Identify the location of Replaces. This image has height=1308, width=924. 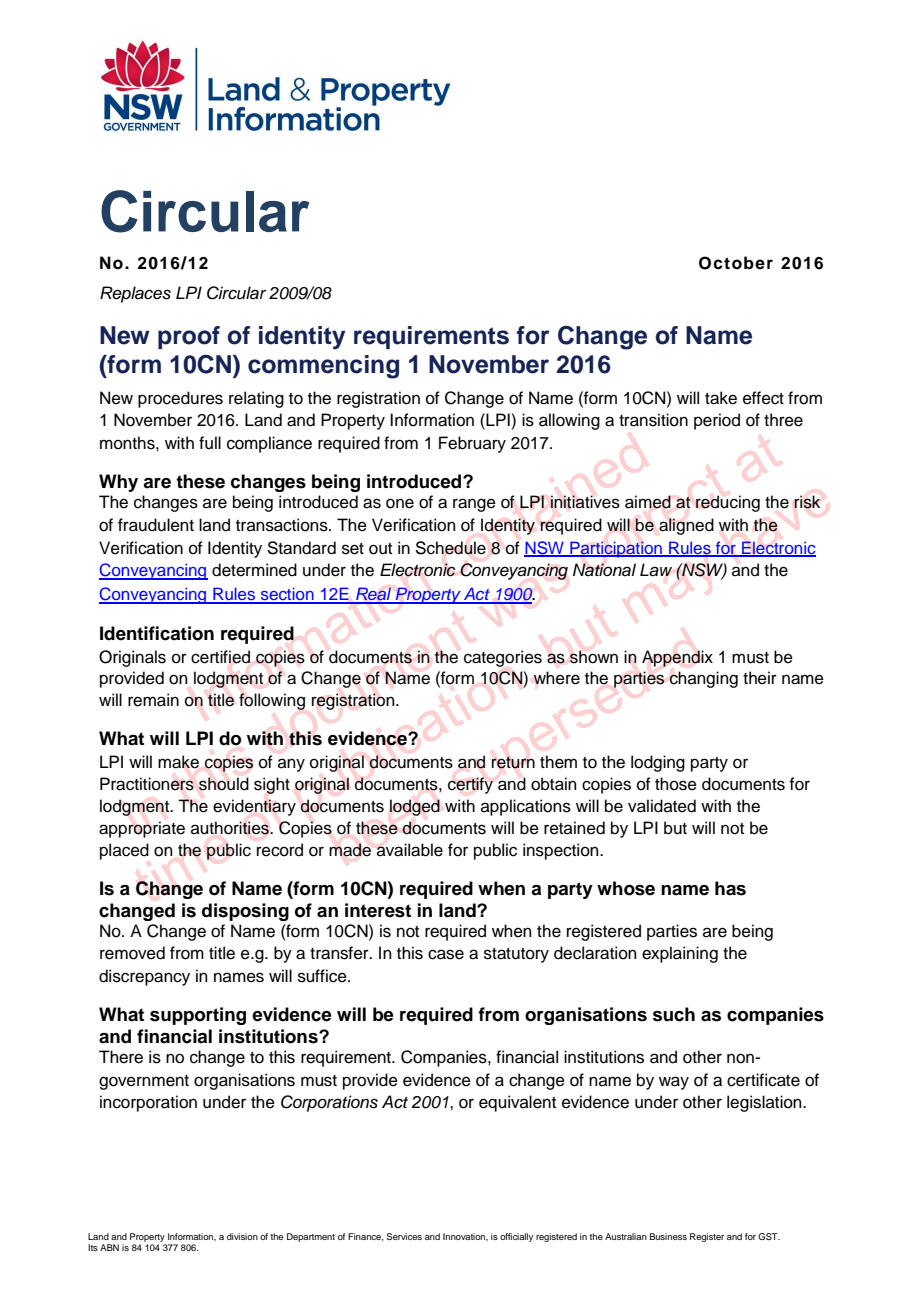
(135, 294).
